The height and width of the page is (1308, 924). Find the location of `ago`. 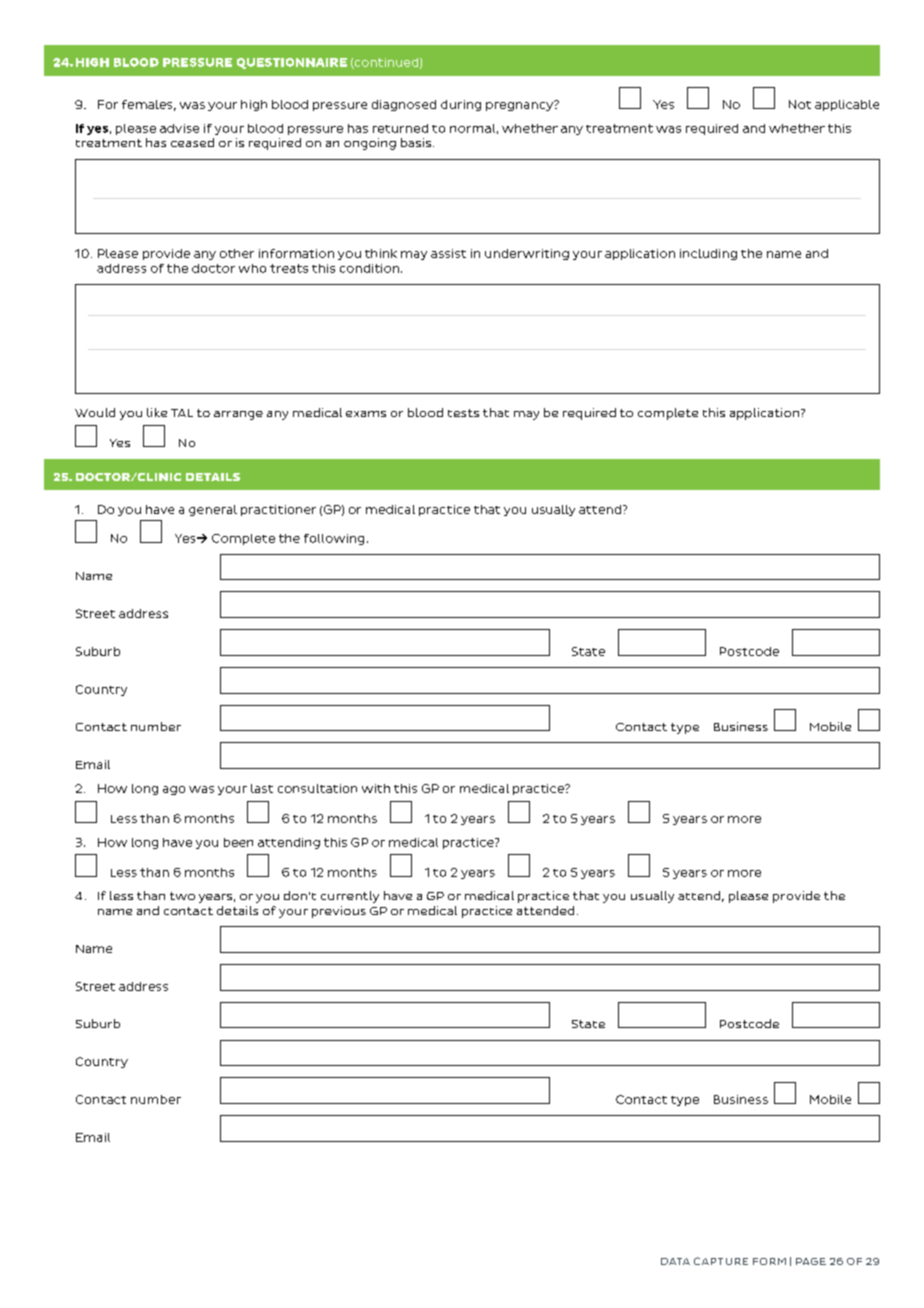

ago is located at coordinates (174, 790).
